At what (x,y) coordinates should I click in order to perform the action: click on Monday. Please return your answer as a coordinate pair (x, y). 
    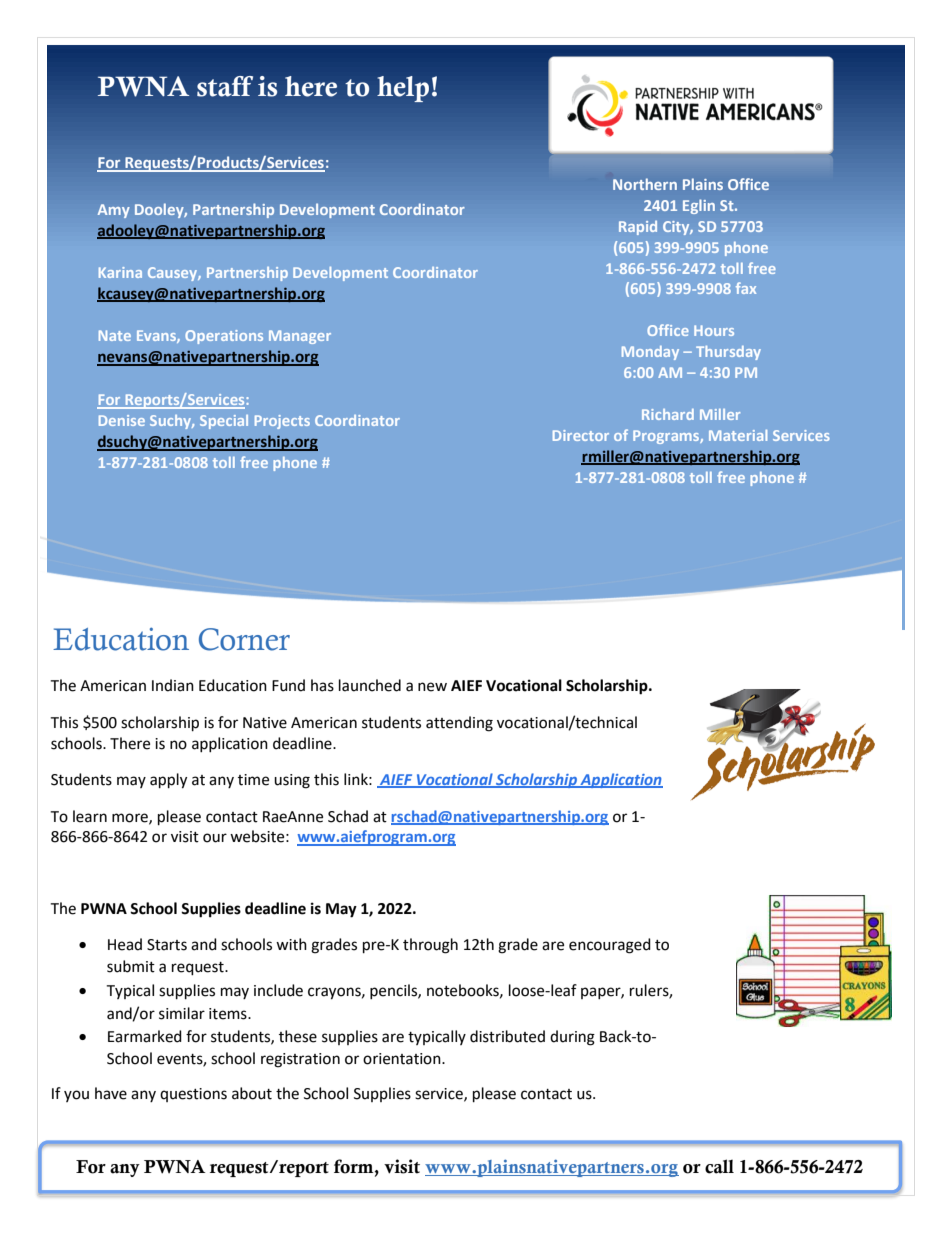
    Looking at the image, I should click on (650, 353).
